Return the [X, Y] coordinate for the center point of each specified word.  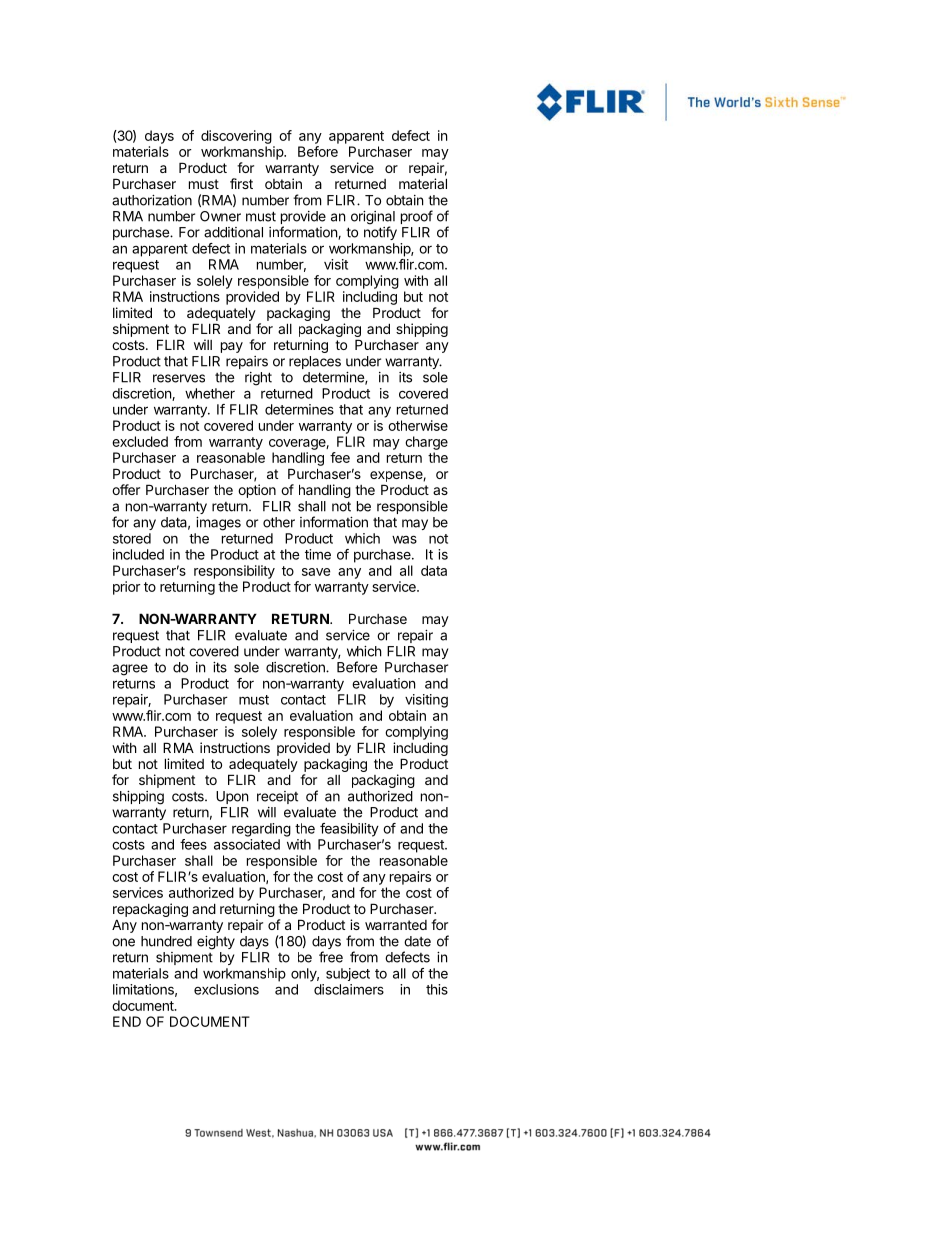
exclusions [226, 989]
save [316, 572]
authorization [152, 200]
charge [426, 443]
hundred [166, 941]
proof [417, 217]
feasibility [349, 830]
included [138, 554]
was [404, 539]
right [258, 379]
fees [193, 844]
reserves [179, 378]
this [437, 989]
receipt [277, 797]
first [241, 183]
